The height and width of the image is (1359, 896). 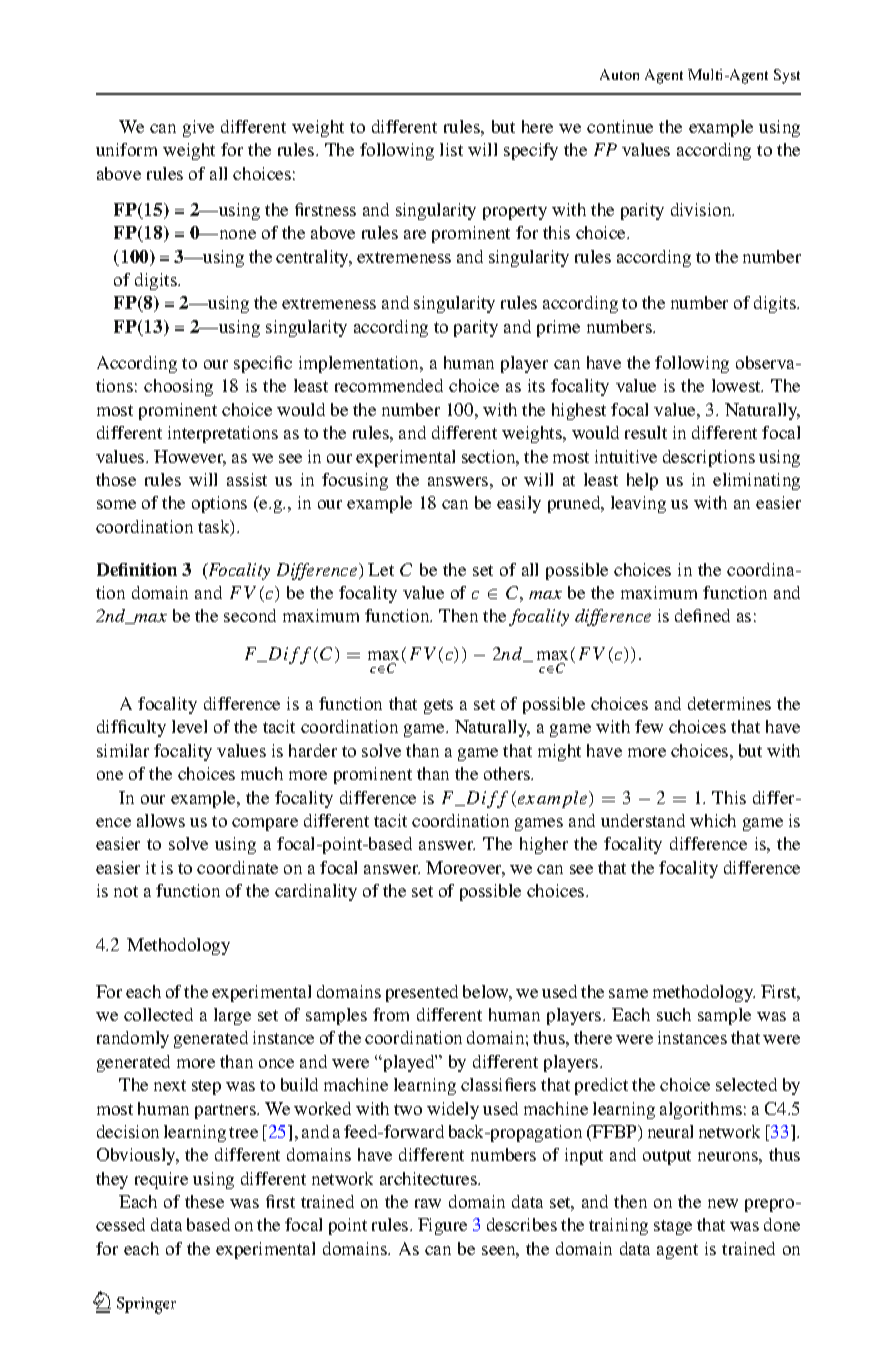 I want to click on list, so click(x=451, y=149).
